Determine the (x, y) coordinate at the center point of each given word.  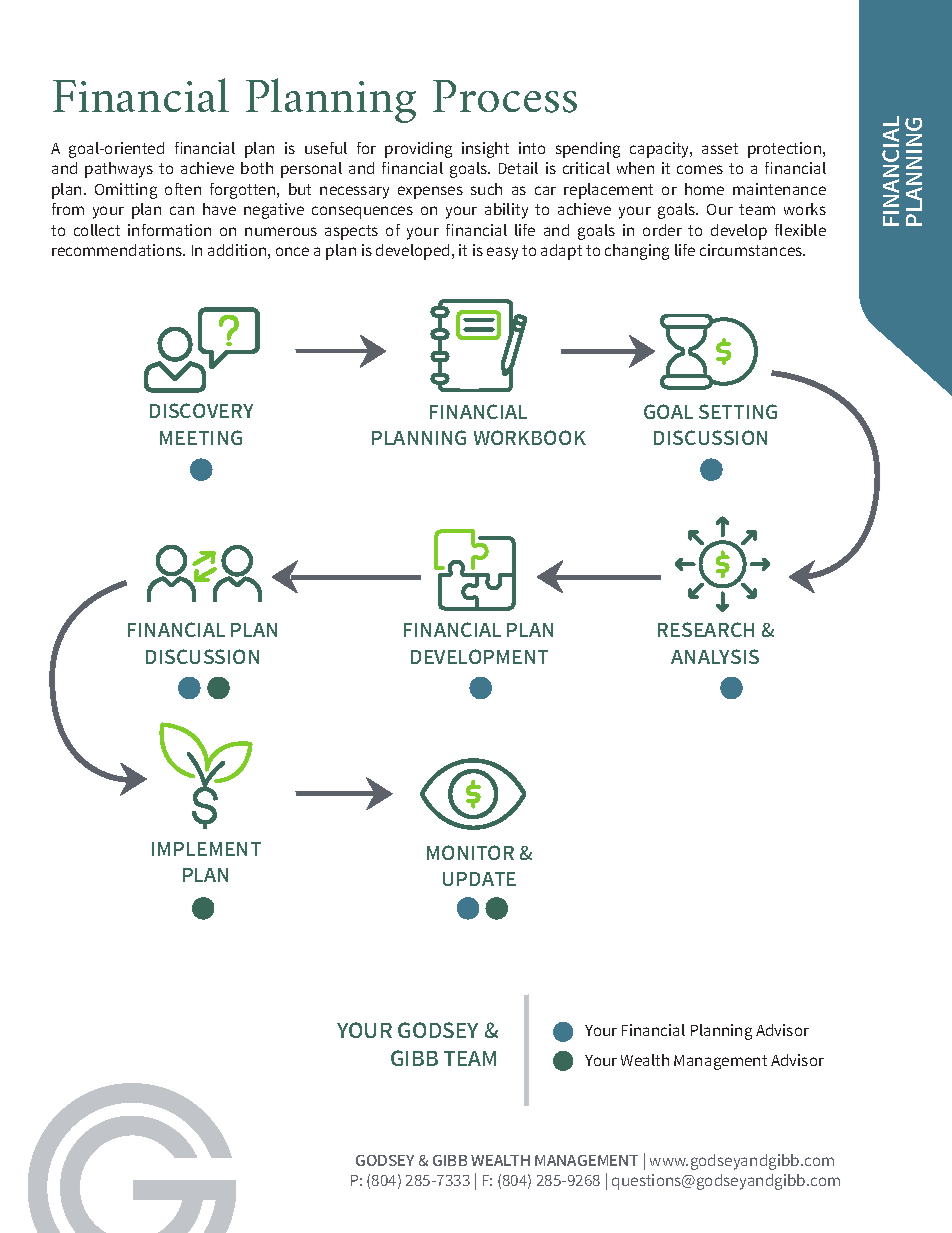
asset (720, 148)
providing (418, 150)
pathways (119, 170)
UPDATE (479, 879)
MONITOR (470, 852)
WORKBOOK (530, 437)
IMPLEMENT (206, 849)
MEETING (201, 437)
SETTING (738, 411)
